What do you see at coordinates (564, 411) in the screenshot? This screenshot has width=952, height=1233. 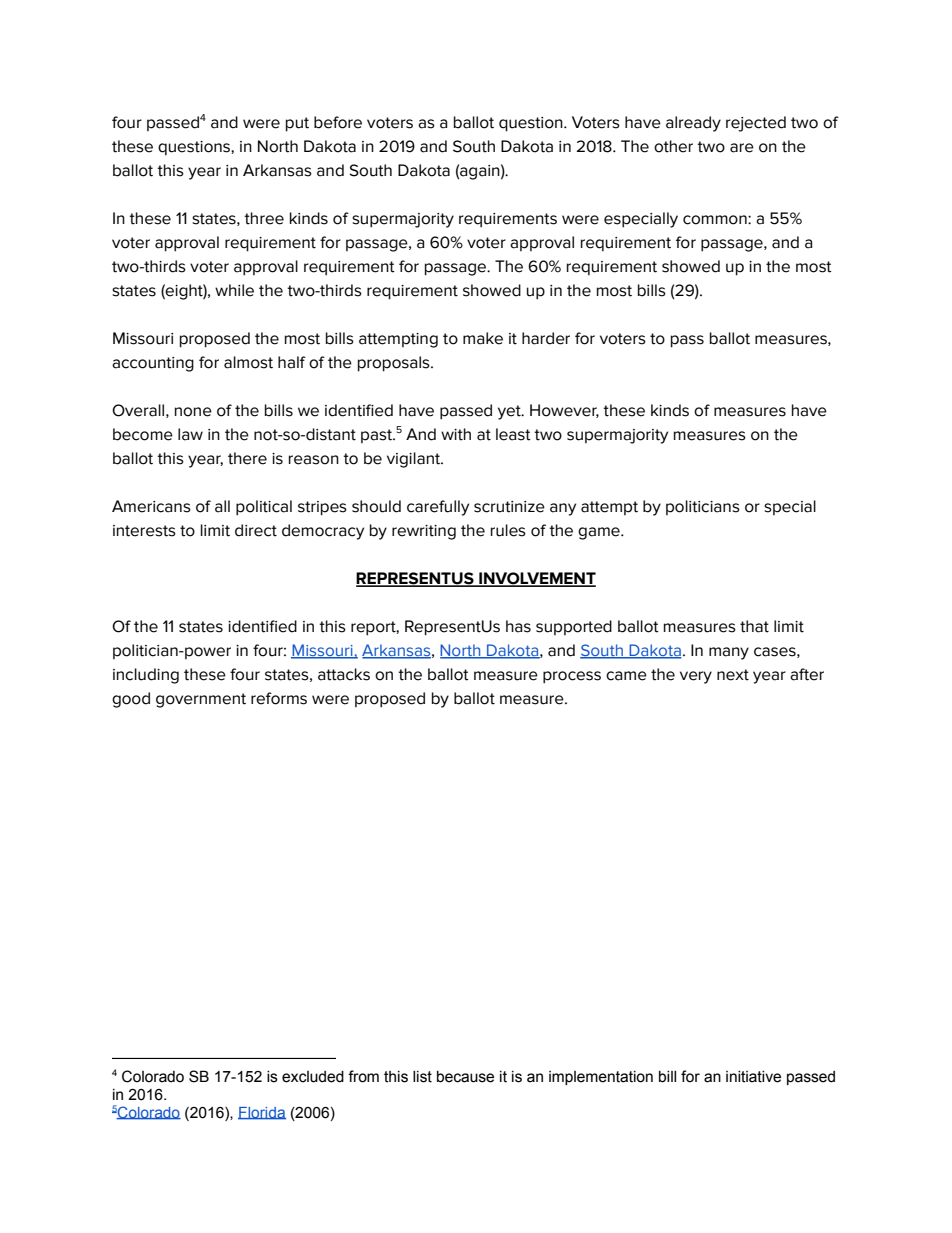 I see `However` at bounding box center [564, 411].
